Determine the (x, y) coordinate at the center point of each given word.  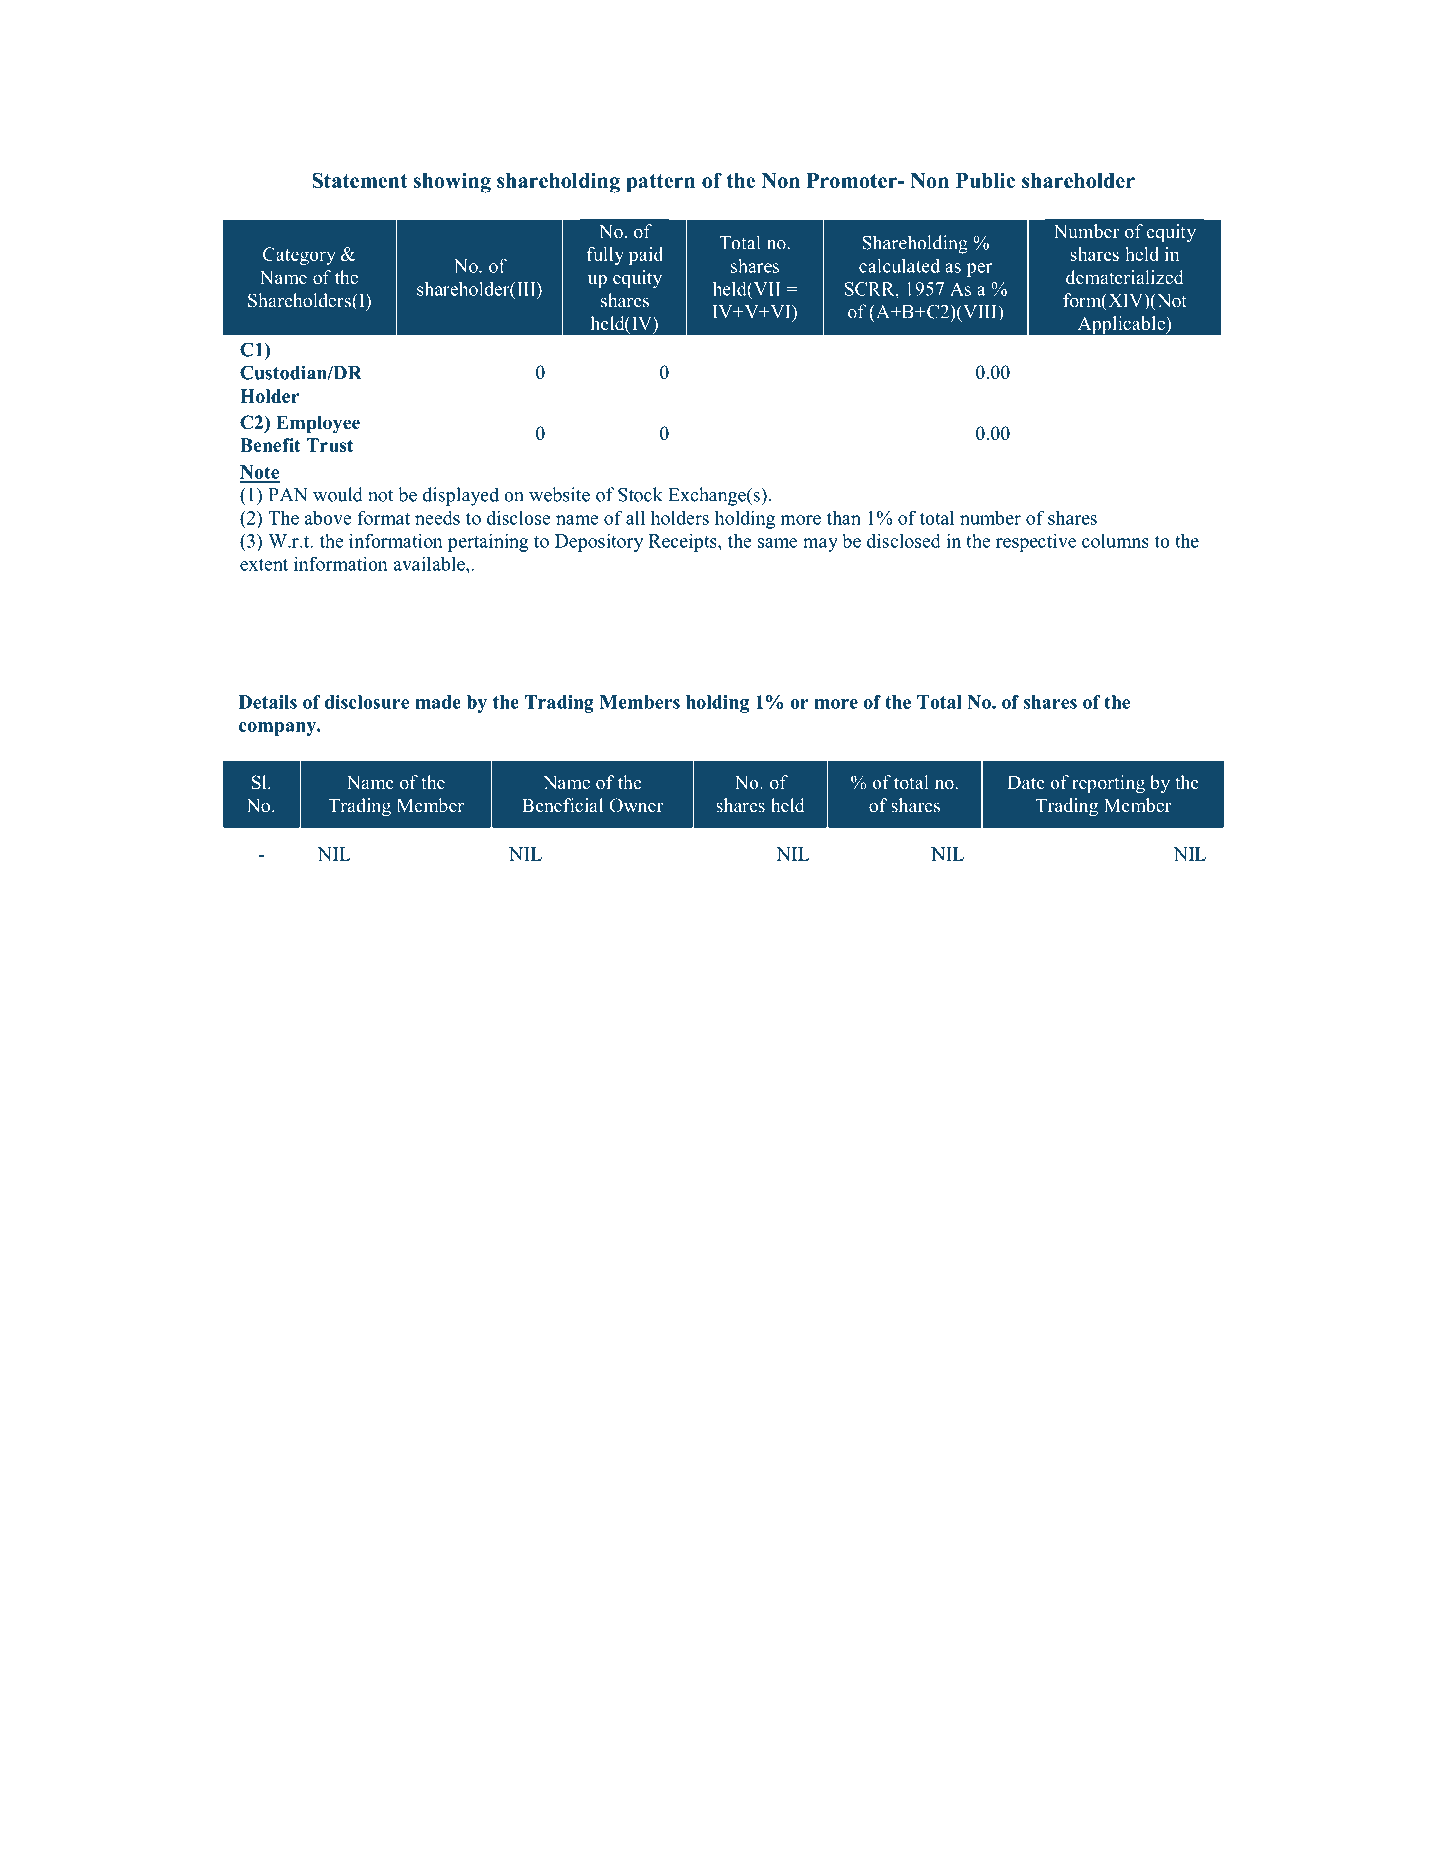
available (430, 563)
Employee (318, 424)
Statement (359, 180)
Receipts (684, 542)
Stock (640, 494)
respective (1036, 542)
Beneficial (562, 805)
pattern (660, 183)
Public (985, 180)
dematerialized (1125, 277)
